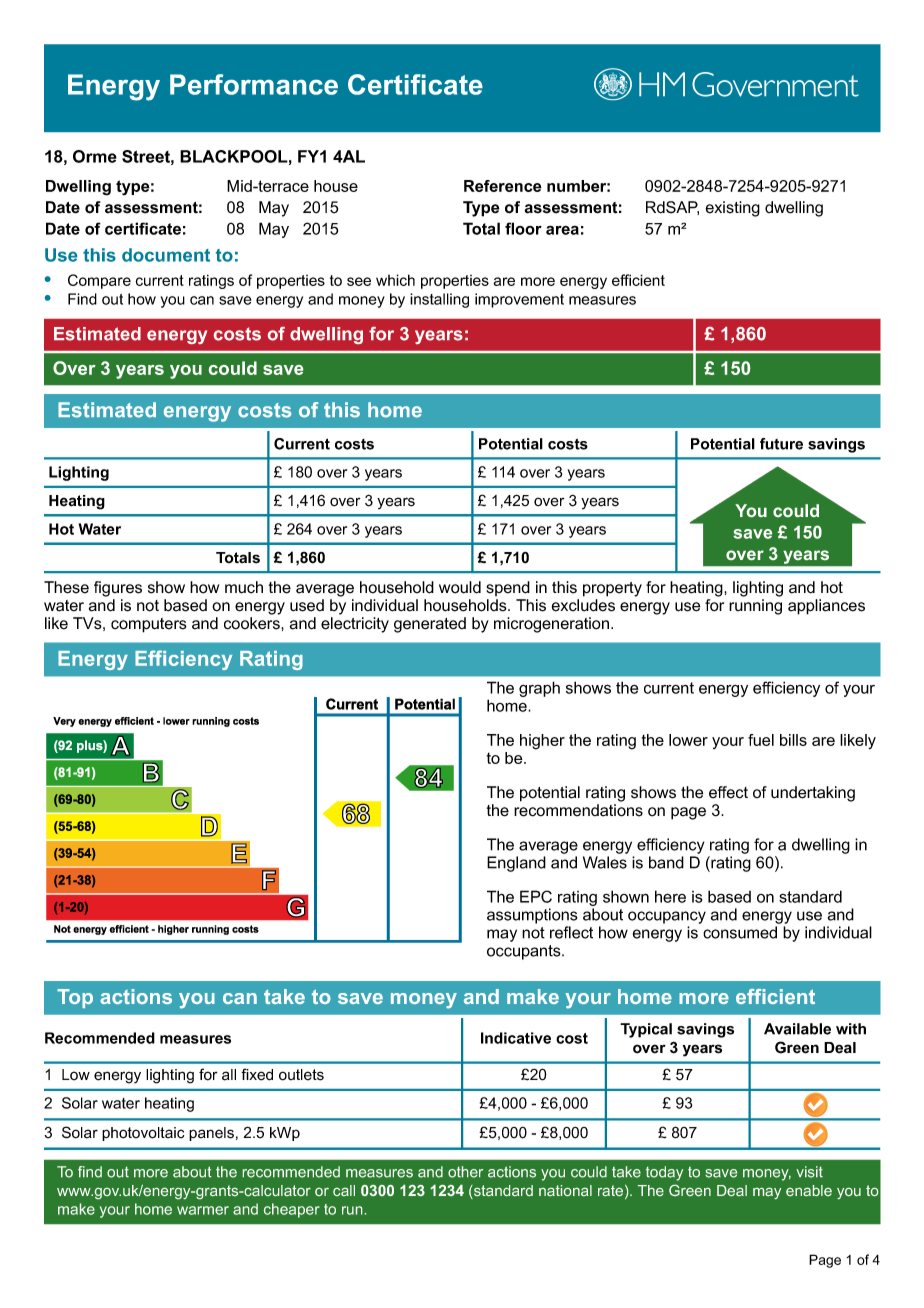 The width and height of the screenshot is (924, 1308). I want to click on photovoltaic, so click(143, 1134).
